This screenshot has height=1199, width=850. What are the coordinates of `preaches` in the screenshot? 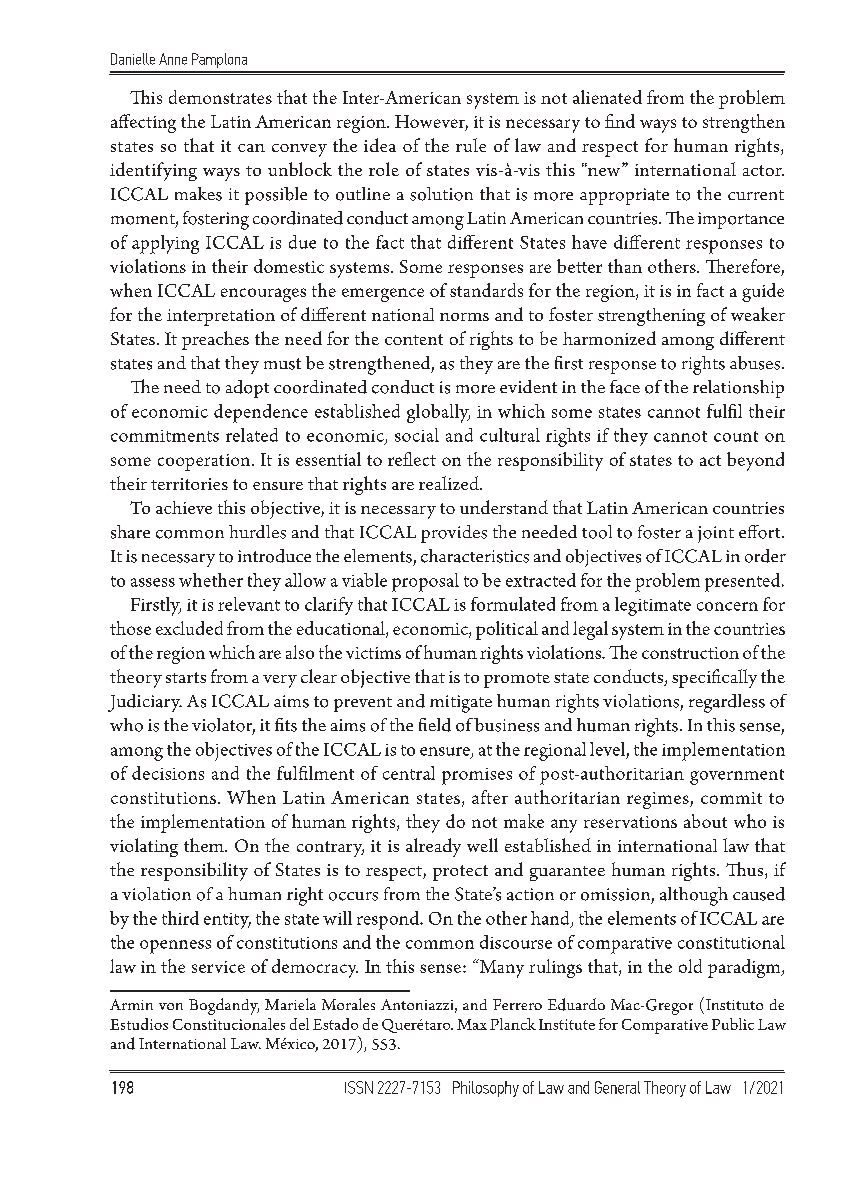 It's located at (215, 340).
